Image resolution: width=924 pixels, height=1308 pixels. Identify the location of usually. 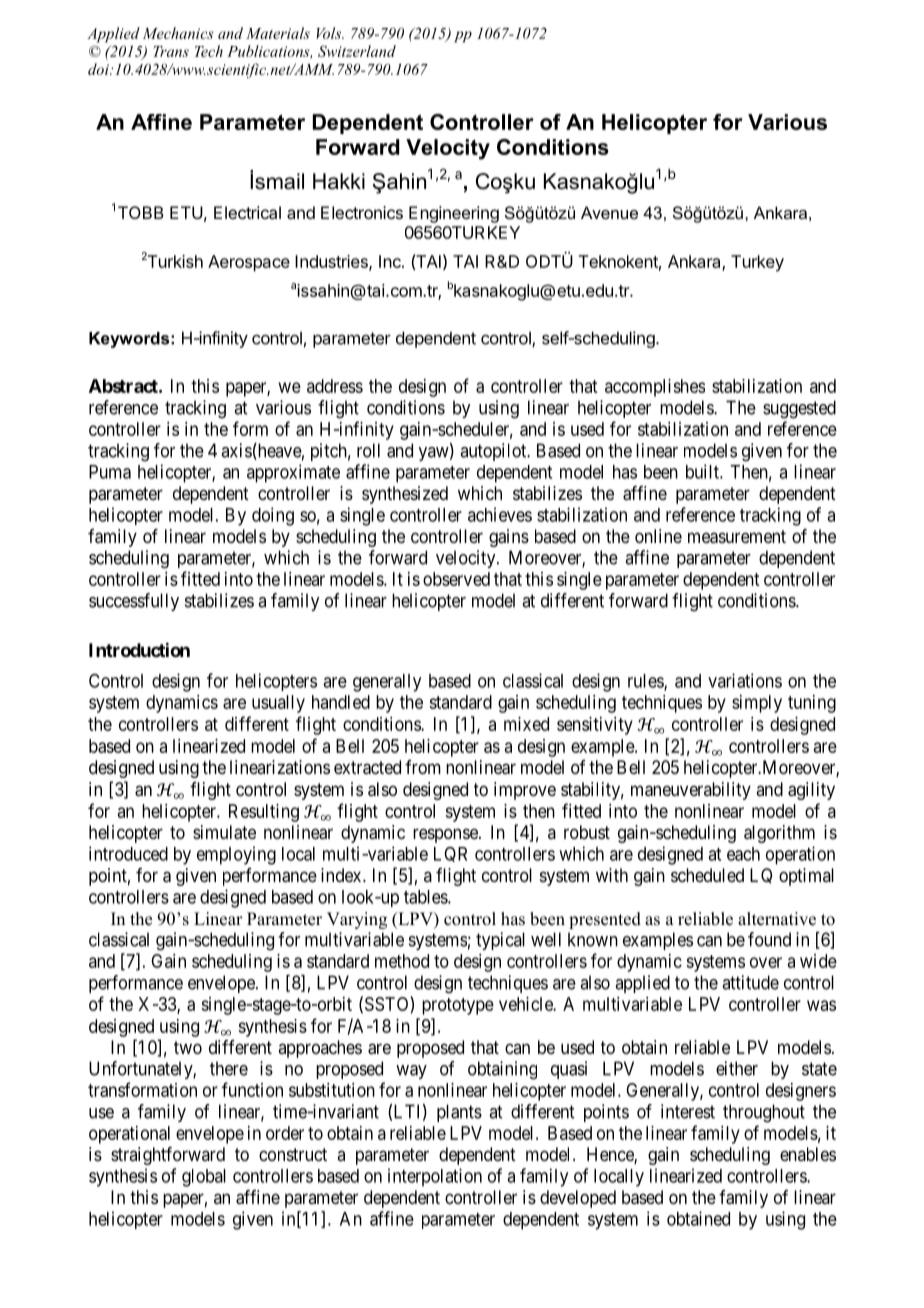
(278, 704).
